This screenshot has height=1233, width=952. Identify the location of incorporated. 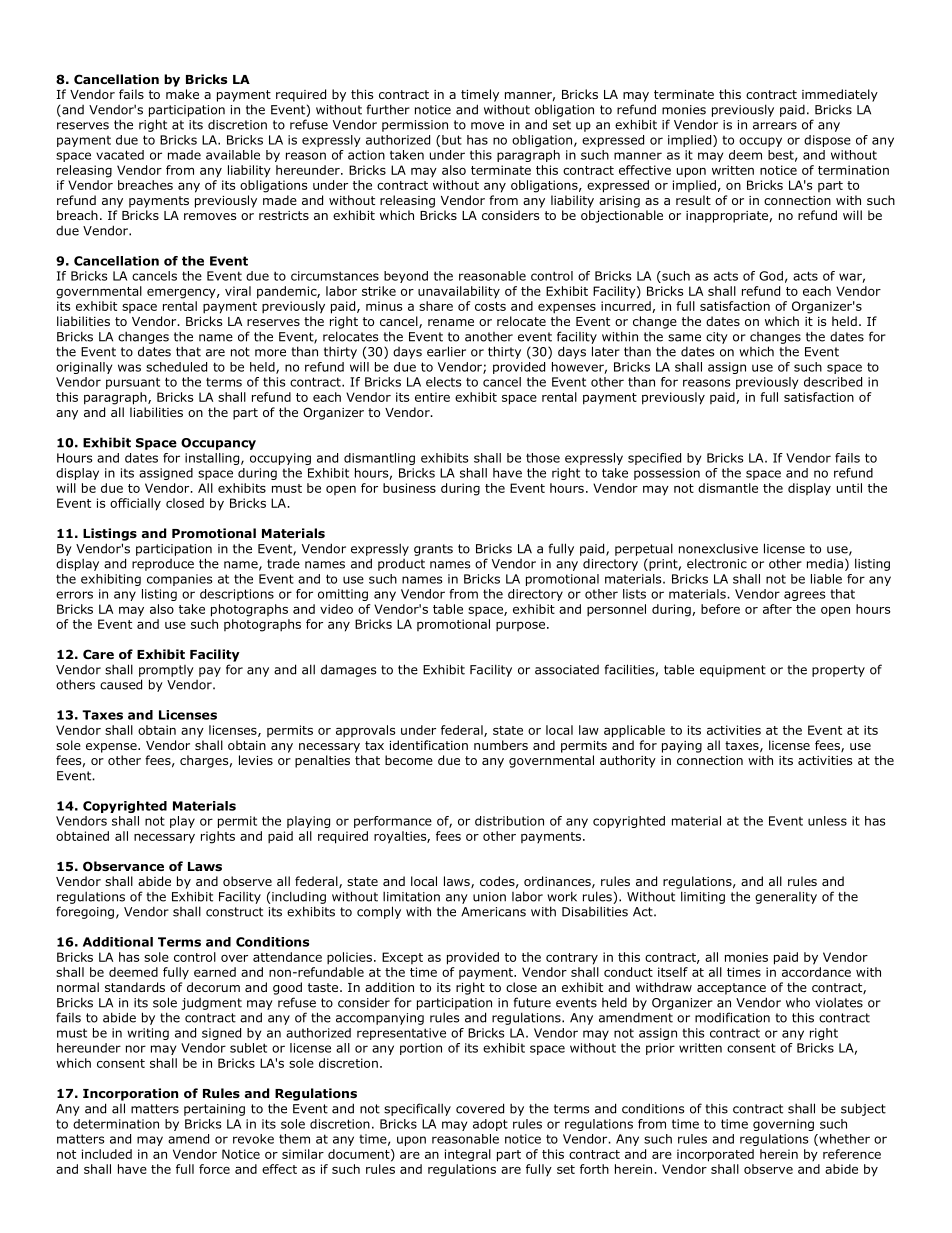
(715, 1155).
